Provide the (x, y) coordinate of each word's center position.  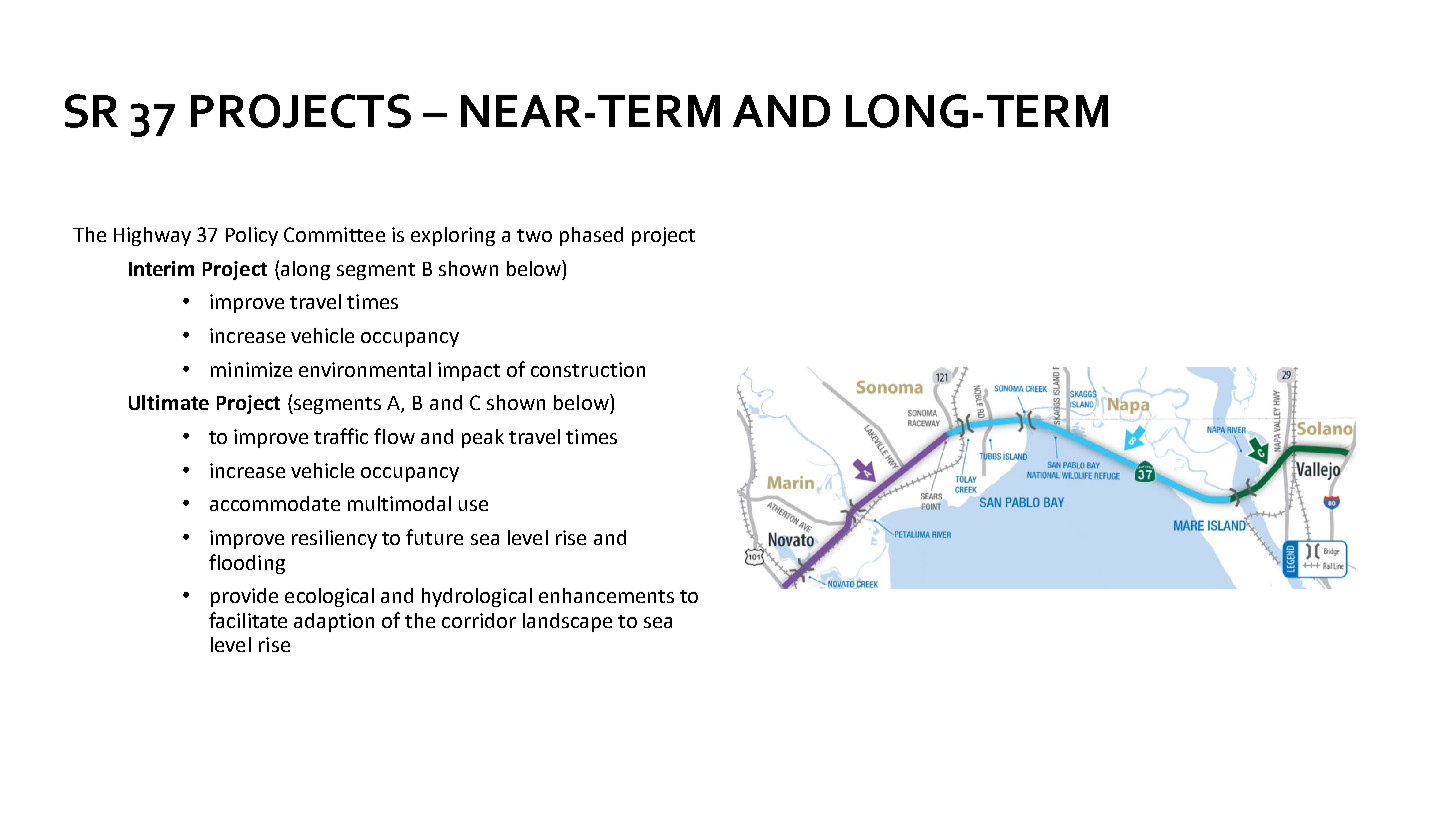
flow (394, 436)
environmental (365, 369)
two (534, 235)
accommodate (275, 503)
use (473, 505)
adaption (334, 622)
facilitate (248, 620)
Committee (334, 234)
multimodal (399, 503)
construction (588, 369)
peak (483, 438)
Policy (252, 236)
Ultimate (169, 402)
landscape (567, 622)
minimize (251, 369)
